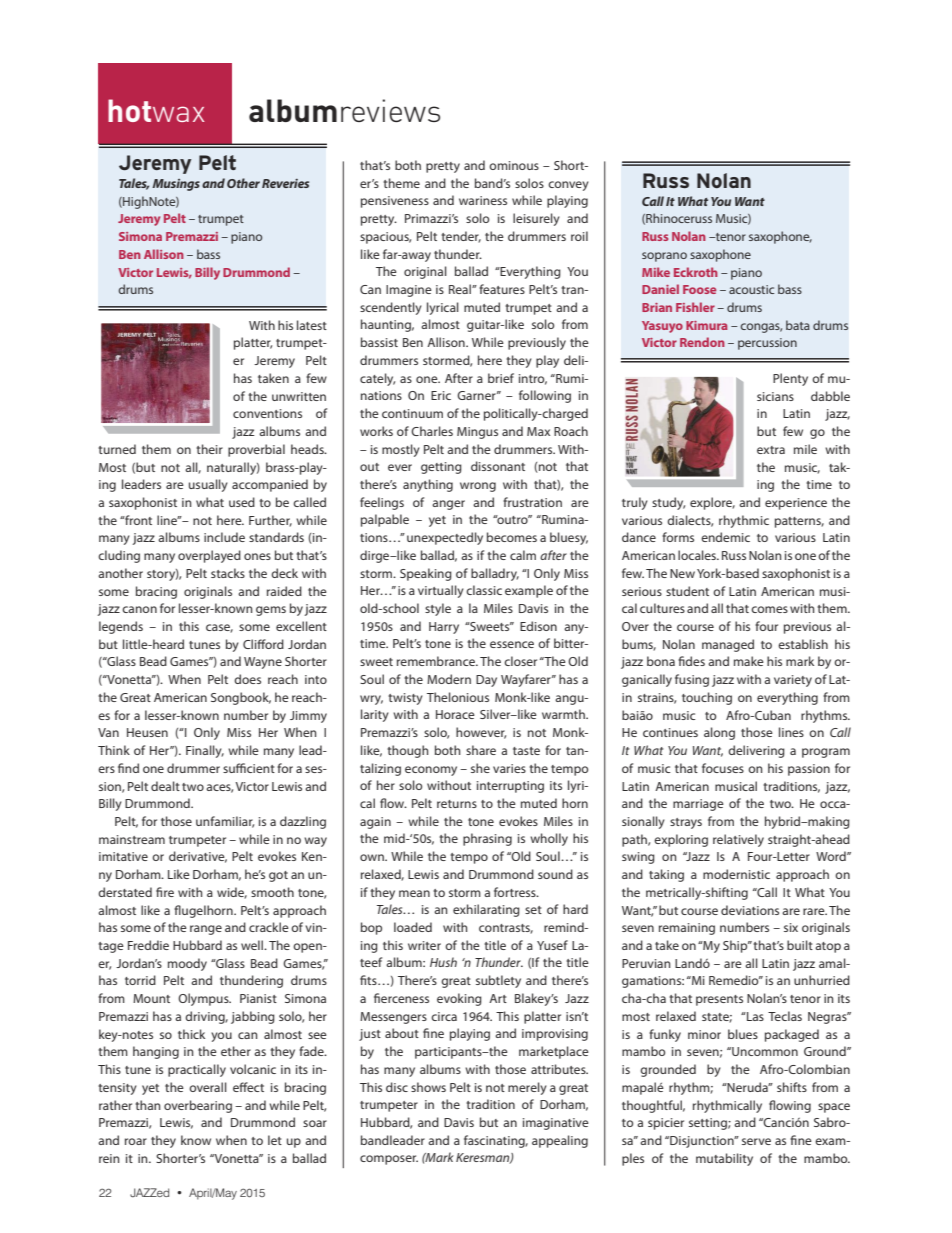 The height and width of the screenshot is (1233, 952). What do you see at coordinates (664, 257) in the screenshot?
I see `soprano` at bounding box center [664, 257].
